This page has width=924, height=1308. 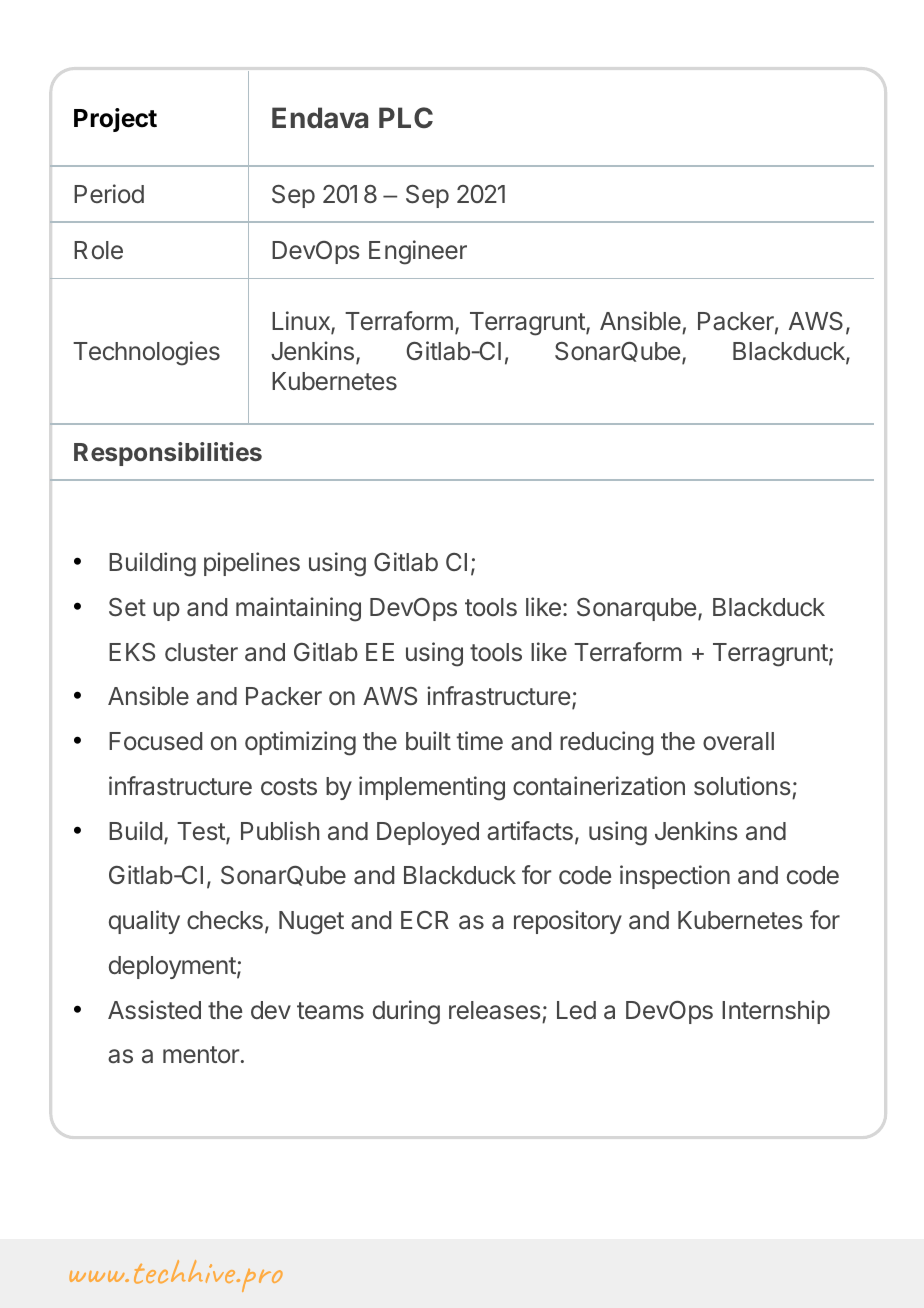 What do you see at coordinates (776, 1012) in the page?
I see `Internship` at bounding box center [776, 1012].
